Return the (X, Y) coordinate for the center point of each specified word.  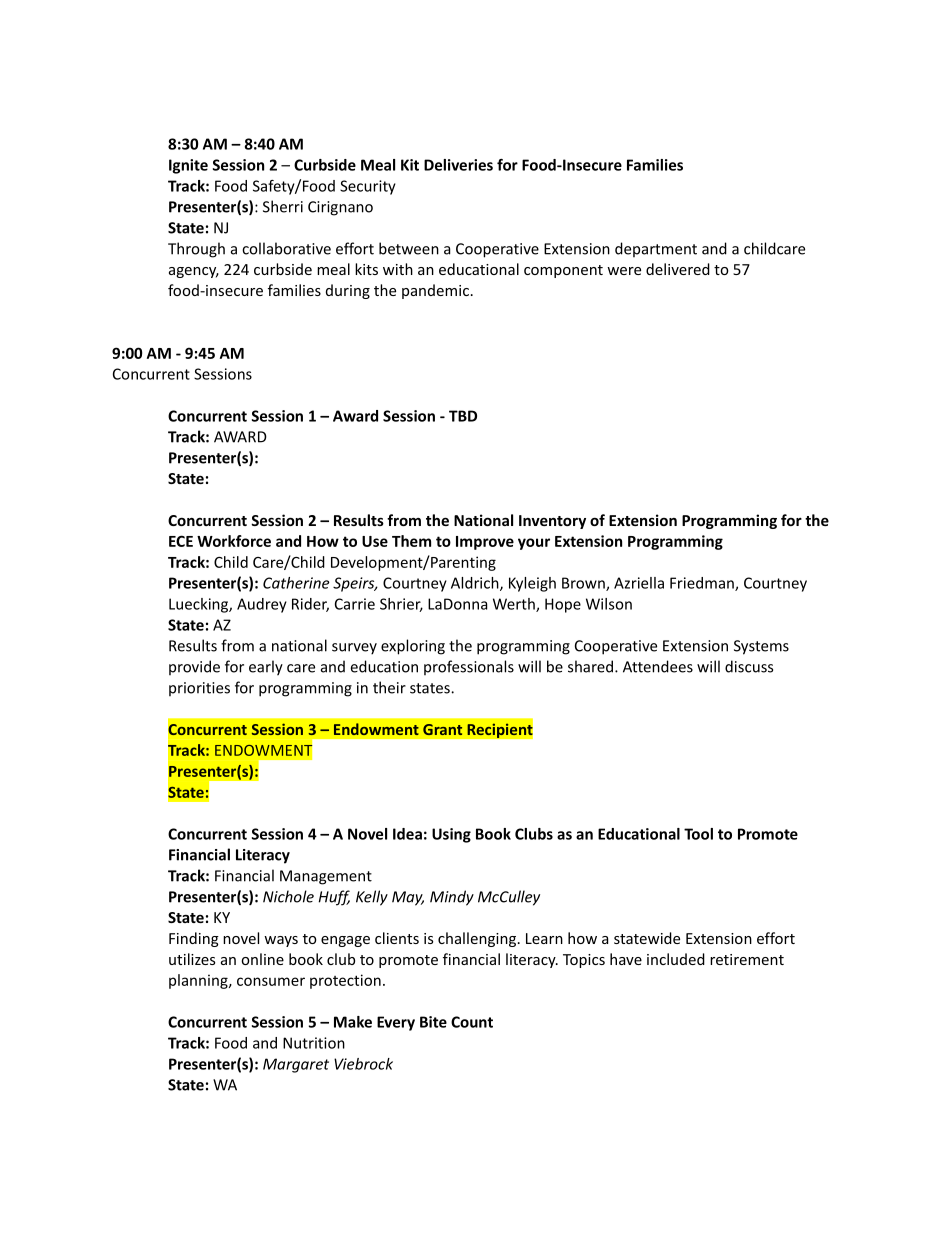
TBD (463, 416)
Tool (698, 834)
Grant (442, 729)
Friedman (703, 584)
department (656, 249)
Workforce (234, 541)
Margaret (296, 1065)
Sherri (283, 206)
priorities (199, 689)
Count (472, 1022)
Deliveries (458, 165)
